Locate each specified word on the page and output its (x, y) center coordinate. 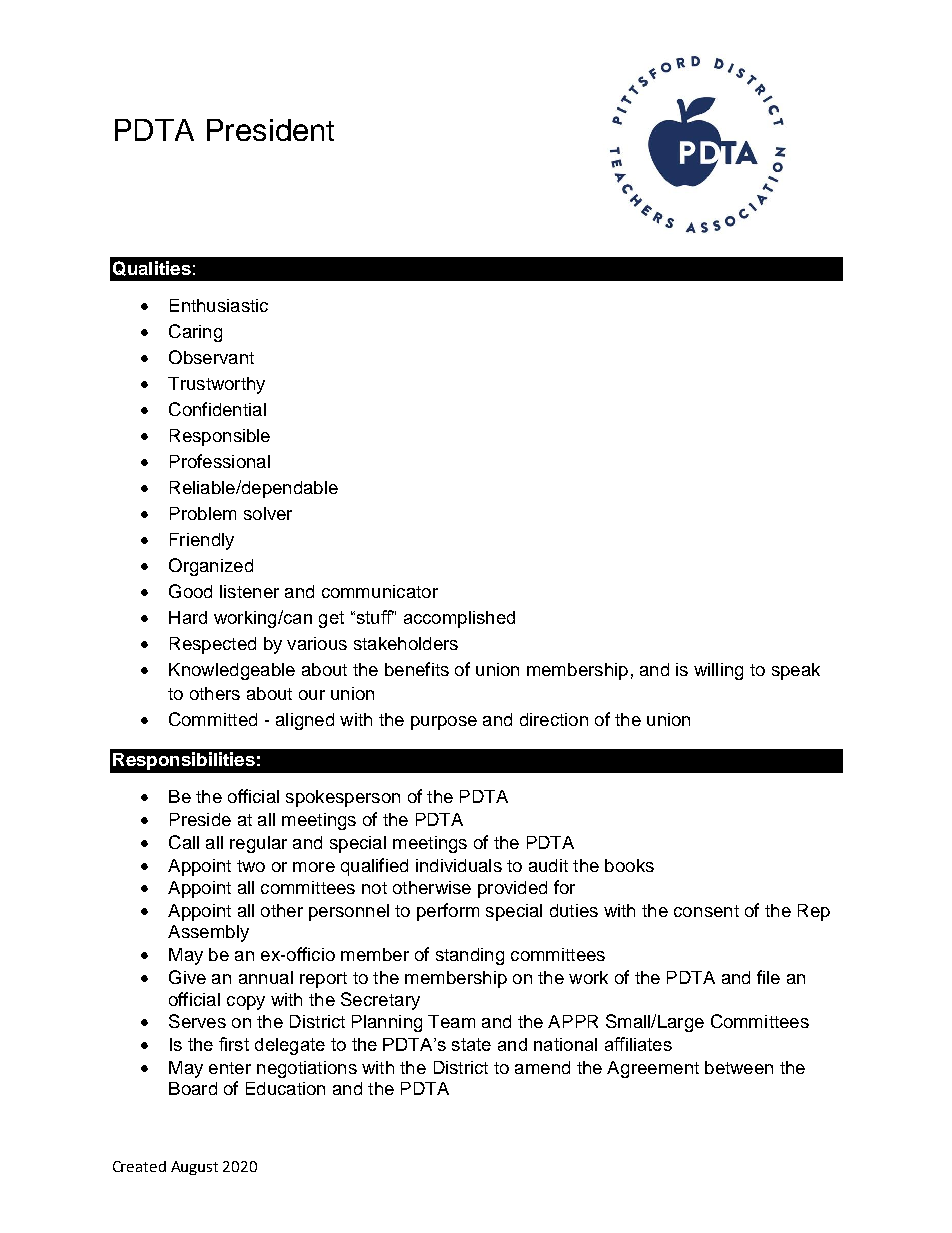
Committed (213, 719)
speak (796, 671)
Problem (203, 513)
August (194, 1168)
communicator (380, 591)
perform (448, 912)
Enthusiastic (219, 305)
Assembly (208, 933)
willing (718, 671)
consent (706, 911)
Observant (211, 357)
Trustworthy (216, 385)
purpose (444, 723)
